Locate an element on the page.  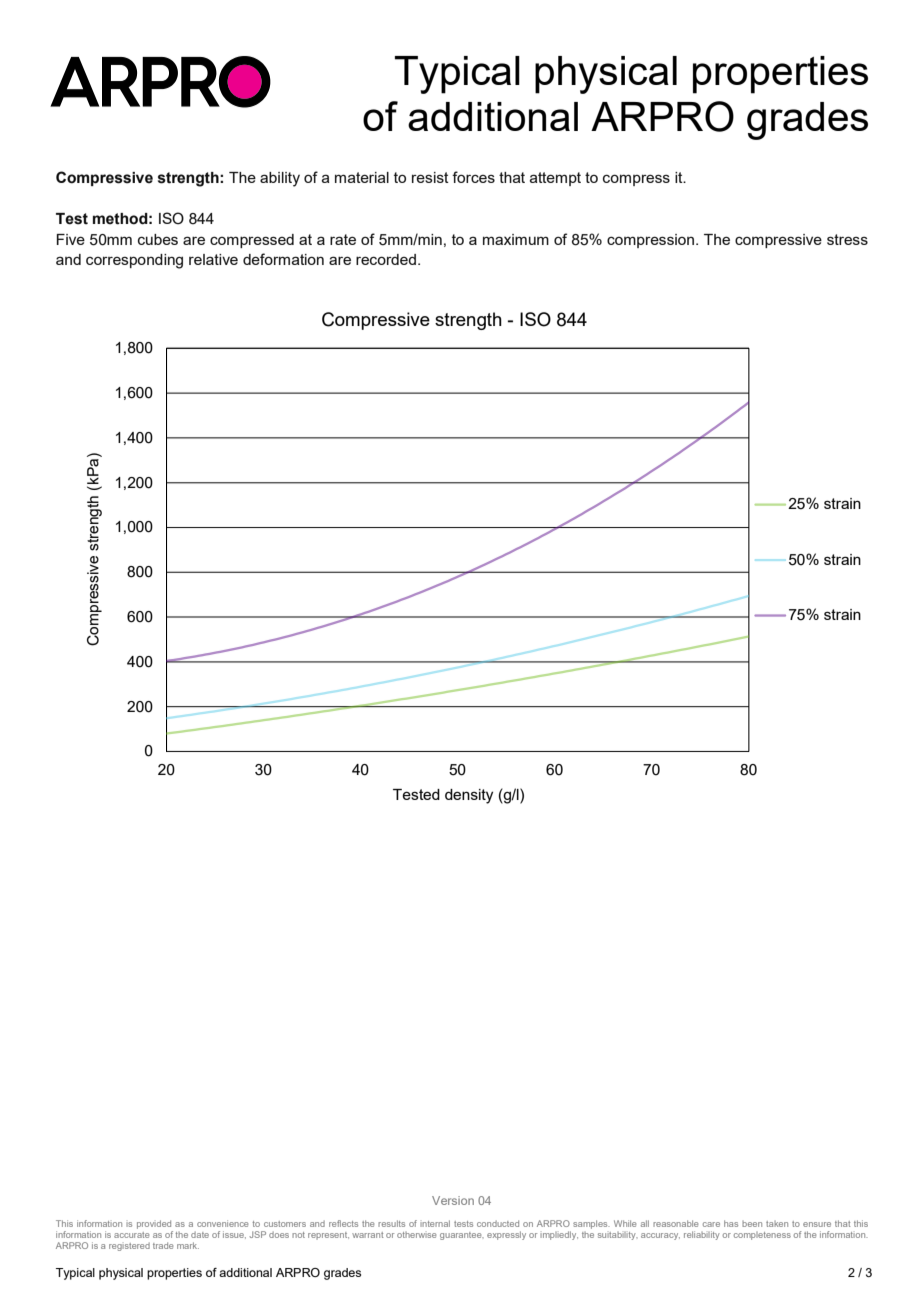
cubes is located at coordinates (158, 239).
